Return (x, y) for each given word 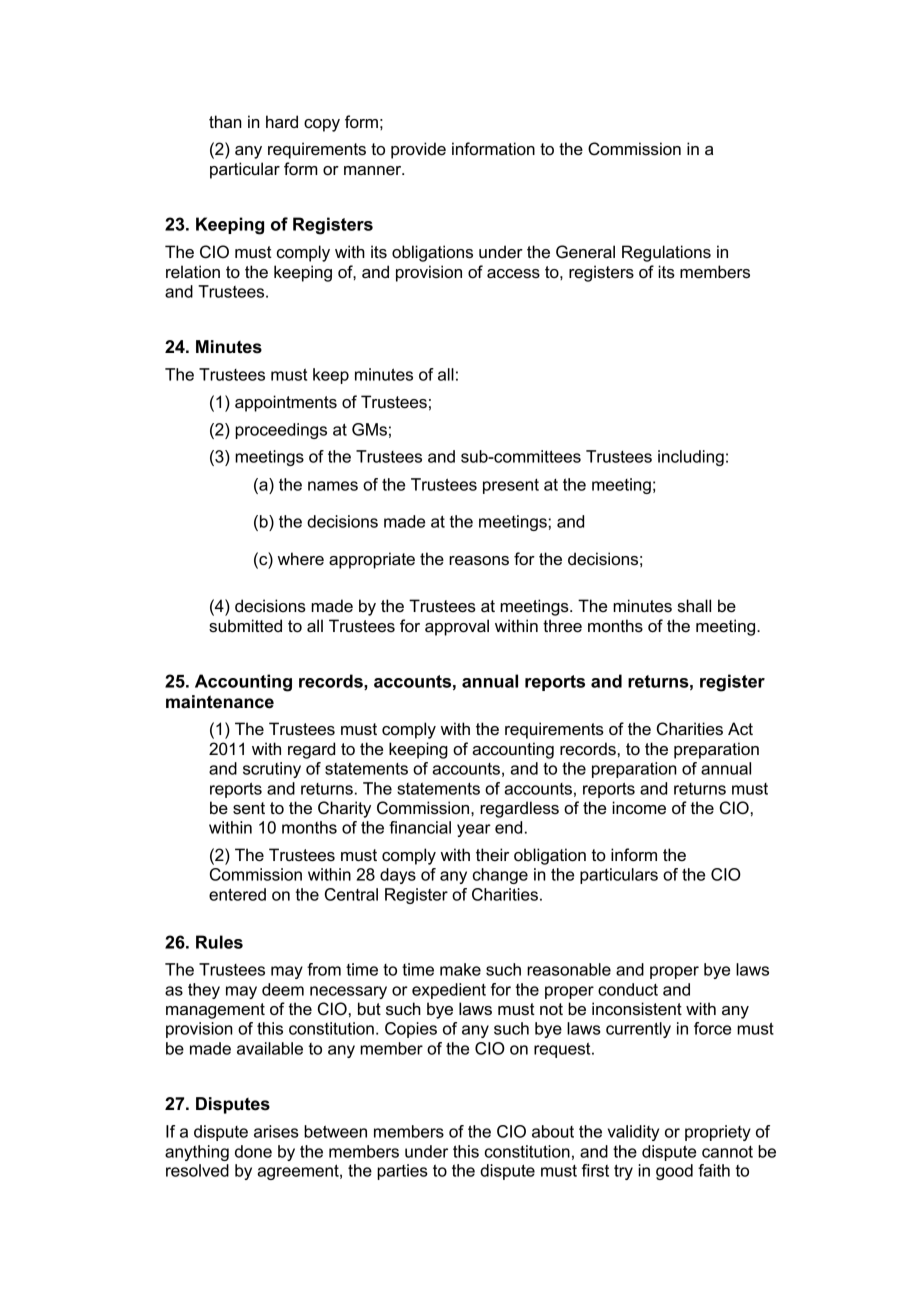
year (474, 830)
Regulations (666, 253)
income (639, 808)
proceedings (281, 431)
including (691, 458)
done (253, 1151)
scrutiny (272, 770)
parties (402, 1172)
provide (418, 150)
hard (282, 121)
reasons (479, 561)
